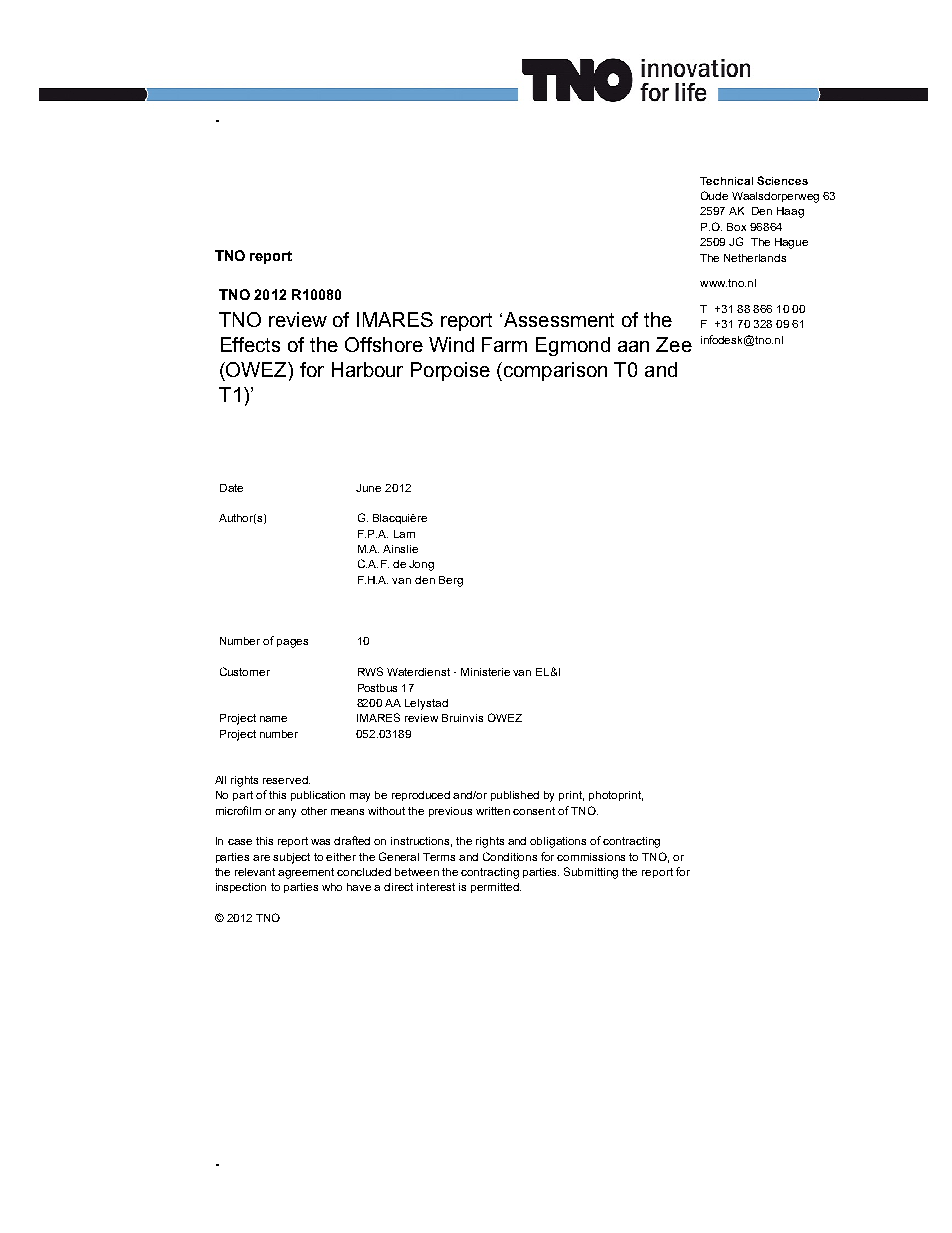  I want to click on Date, so click(231, 488).
